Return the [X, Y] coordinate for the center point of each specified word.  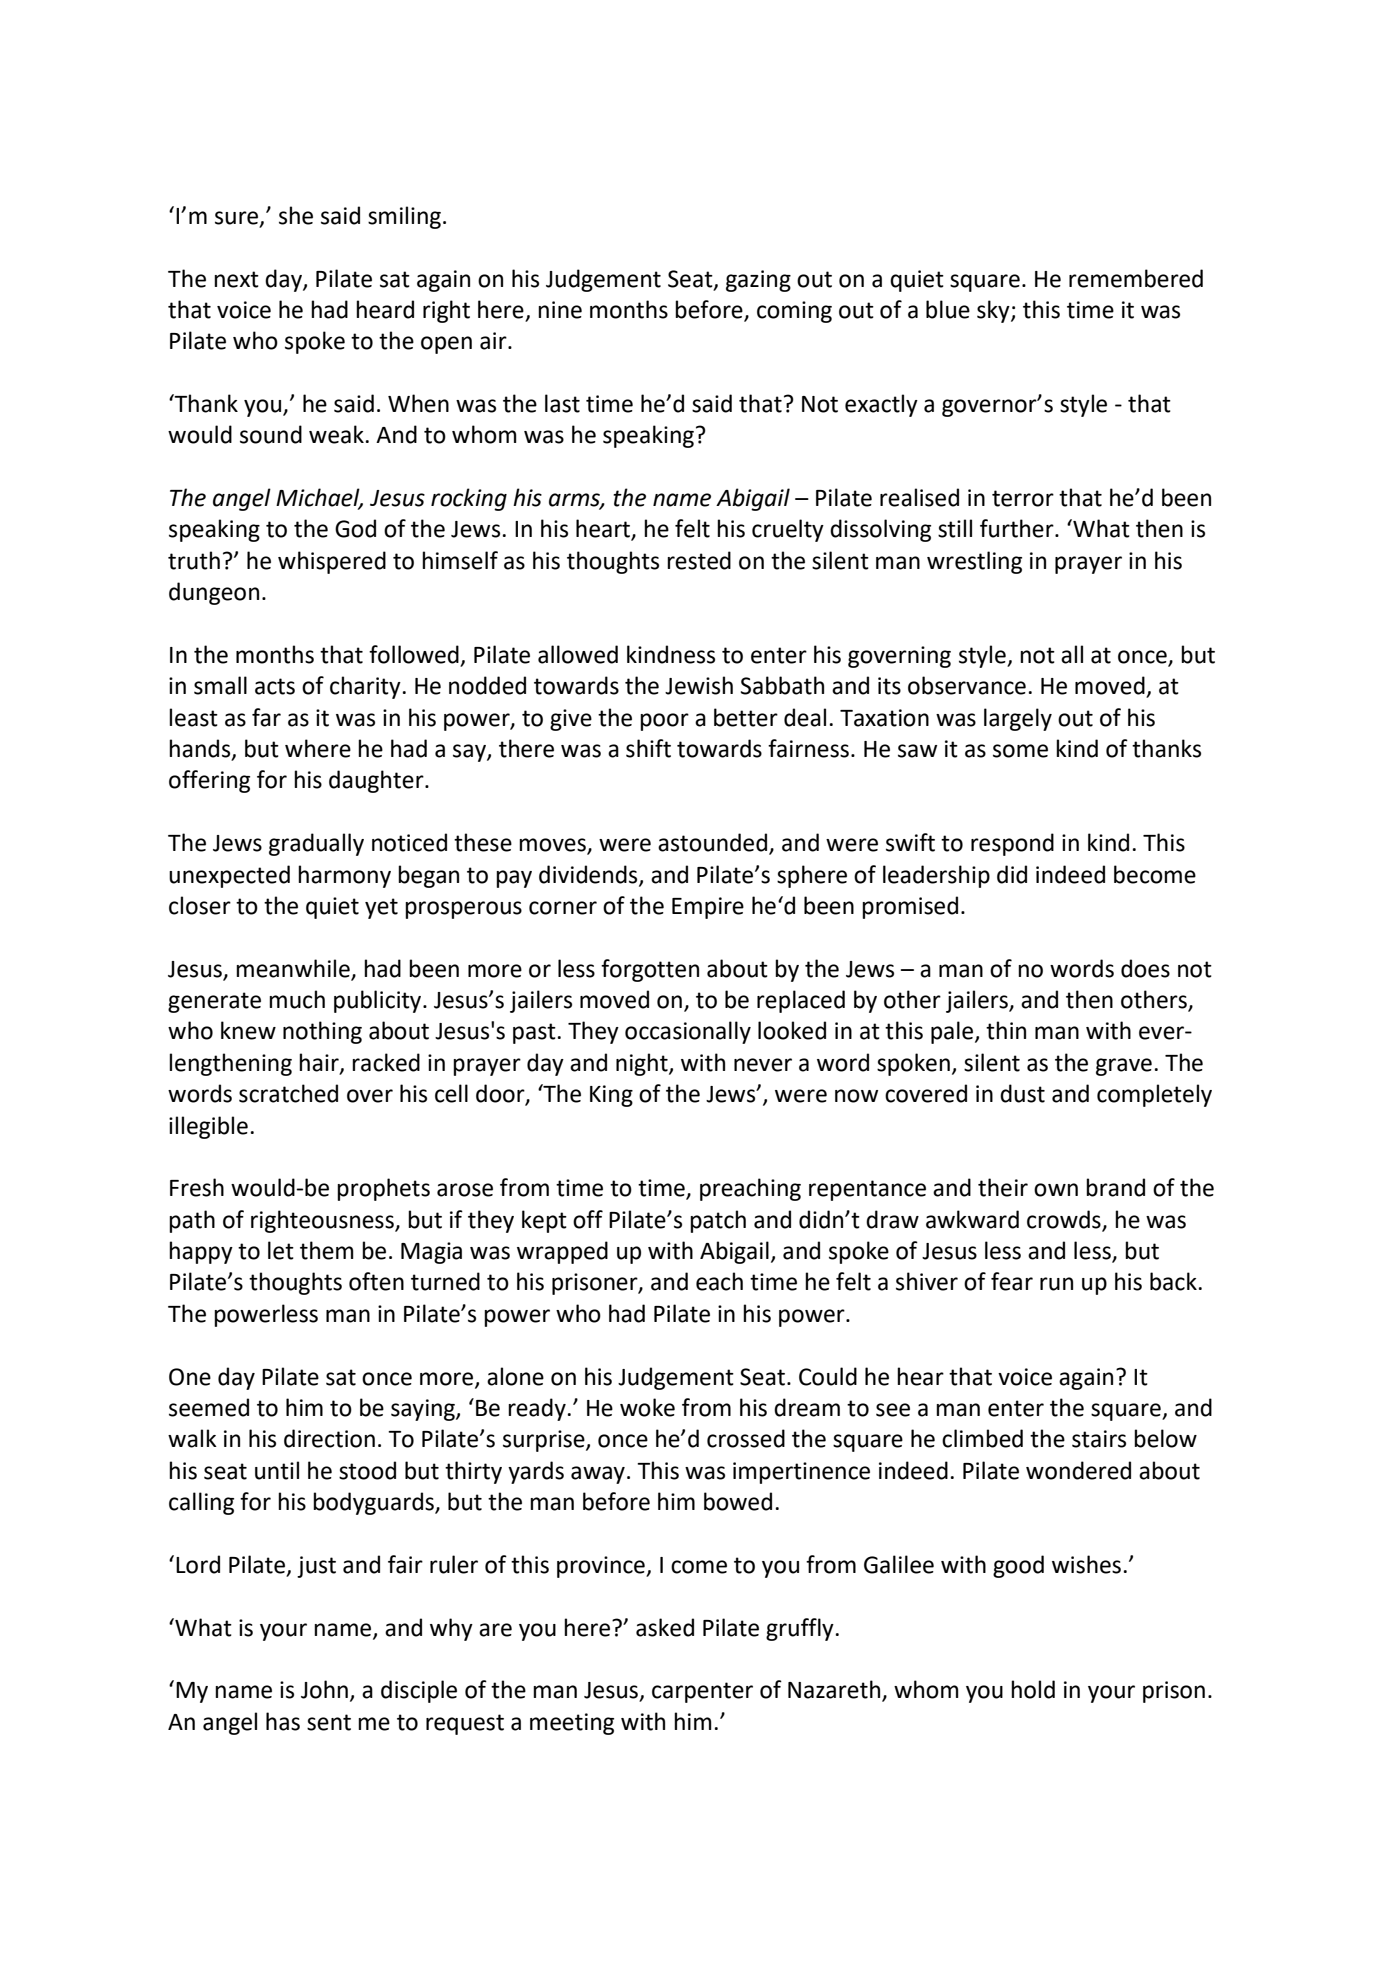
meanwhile [293, 968]
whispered [332, 562]
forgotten [650, 970]
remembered [1136, 278]
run [1056, 1284]
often [376, 1281]
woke [647, 1407]
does [1145, 968]
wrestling [974, 562]
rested [699, 560]
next [236, 279]
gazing [758, 281]
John [324, 1689]
